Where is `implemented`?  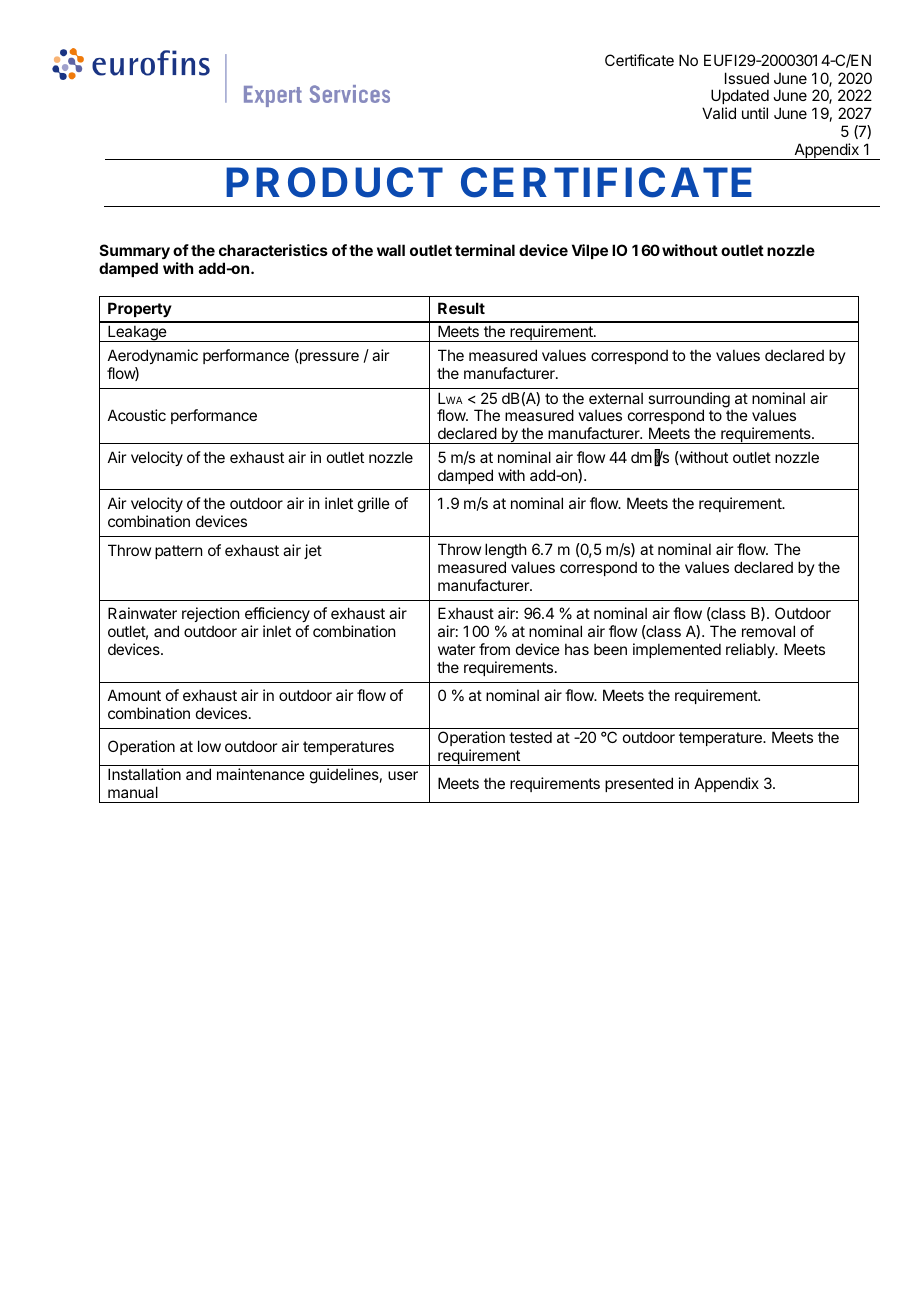 implemented is located at coordinates (677, 650).
